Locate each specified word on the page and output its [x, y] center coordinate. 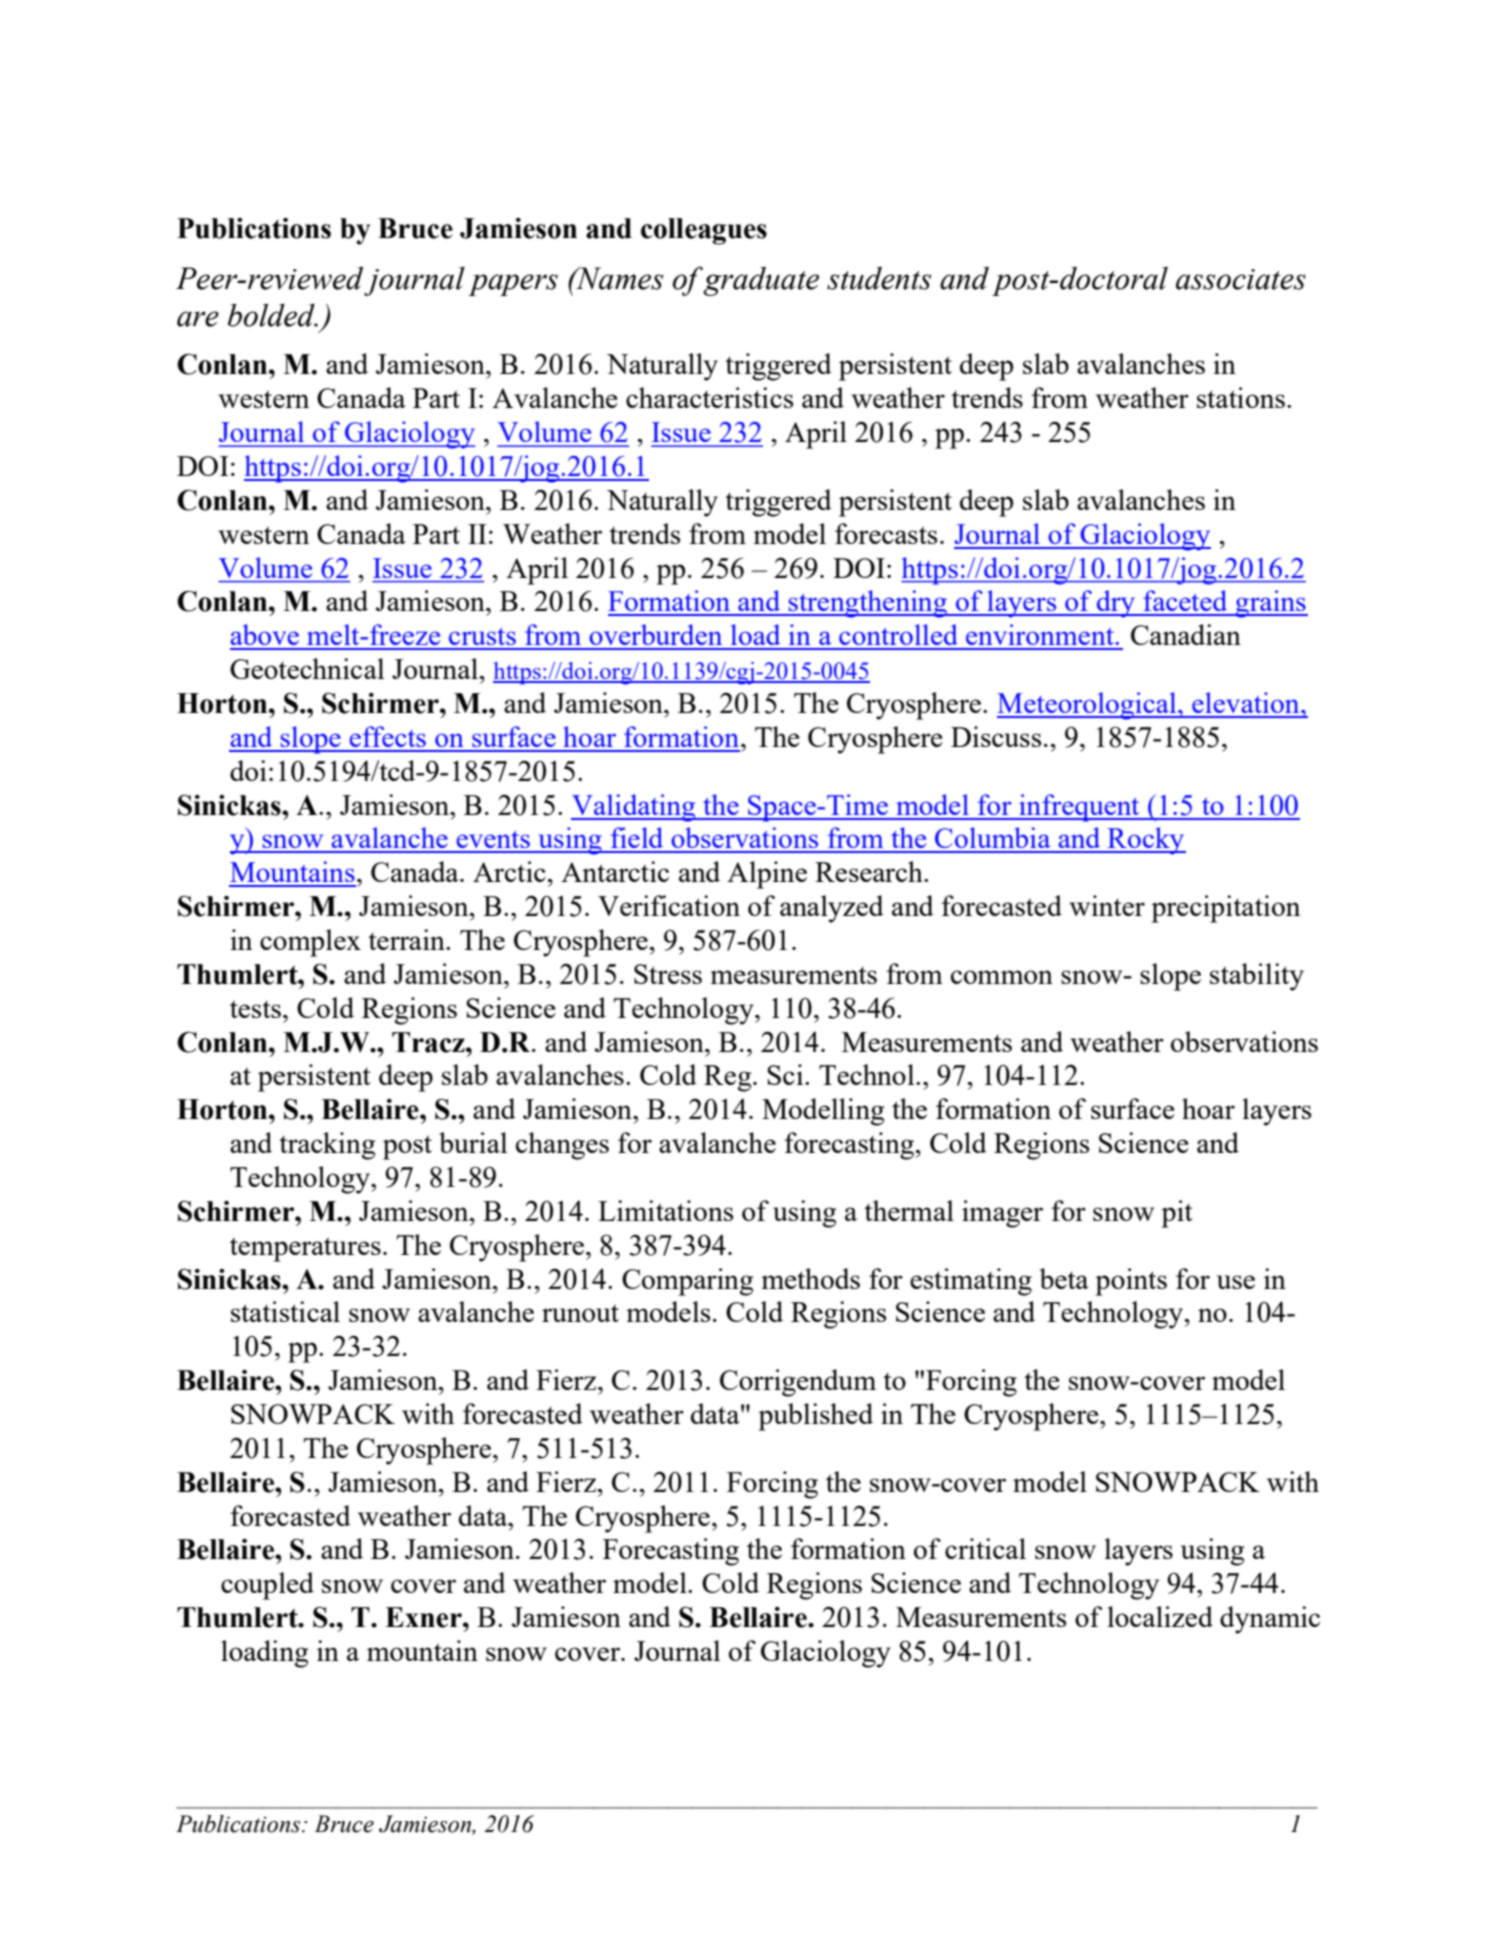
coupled [267, 1586]
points [1131, 1282]
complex [310, 943]
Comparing [688, 1282]
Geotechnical [307, 668]
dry [1116, 604]
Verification [669, 905]
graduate [761, 281]
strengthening [868, 604]
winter [1107, 905]
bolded [272, 315]
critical [985, 1548]
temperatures [305, 1250]
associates [1241, 279]
